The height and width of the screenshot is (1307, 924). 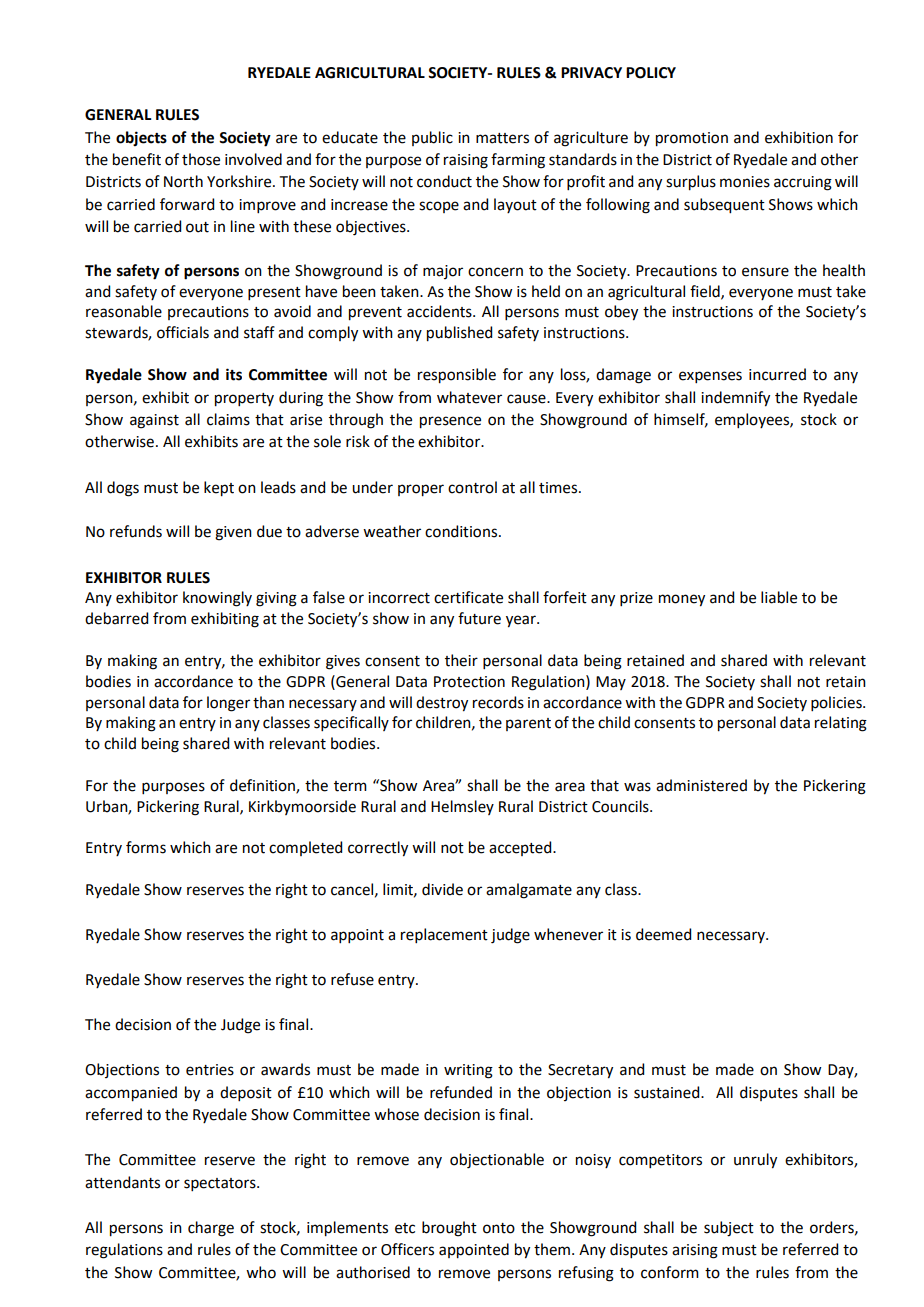 I want to click on charge, so click(x=211, y=1229).
